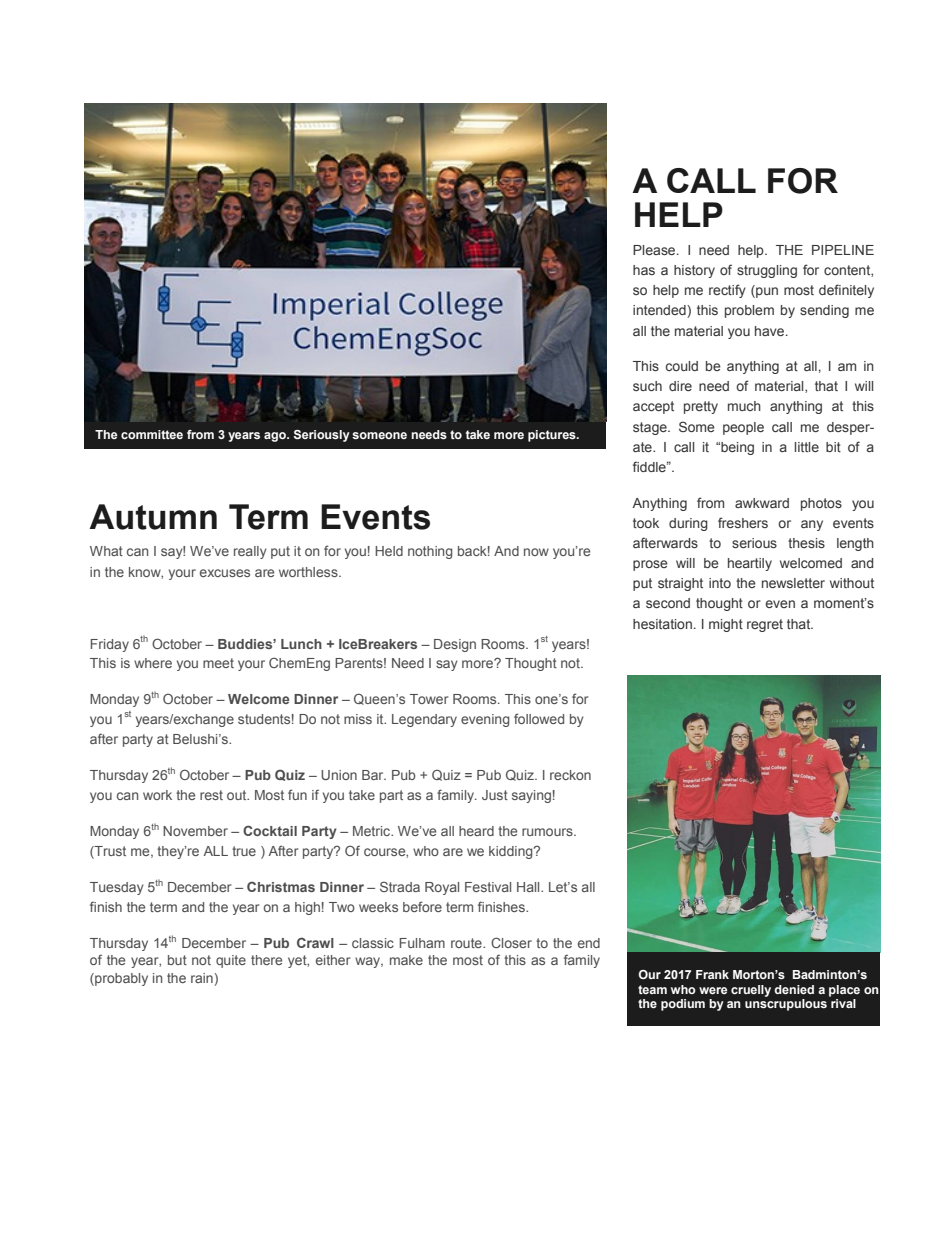 The width and height of the screenshot is (952, 1233). I want to click on ago, so click(276, 437).
